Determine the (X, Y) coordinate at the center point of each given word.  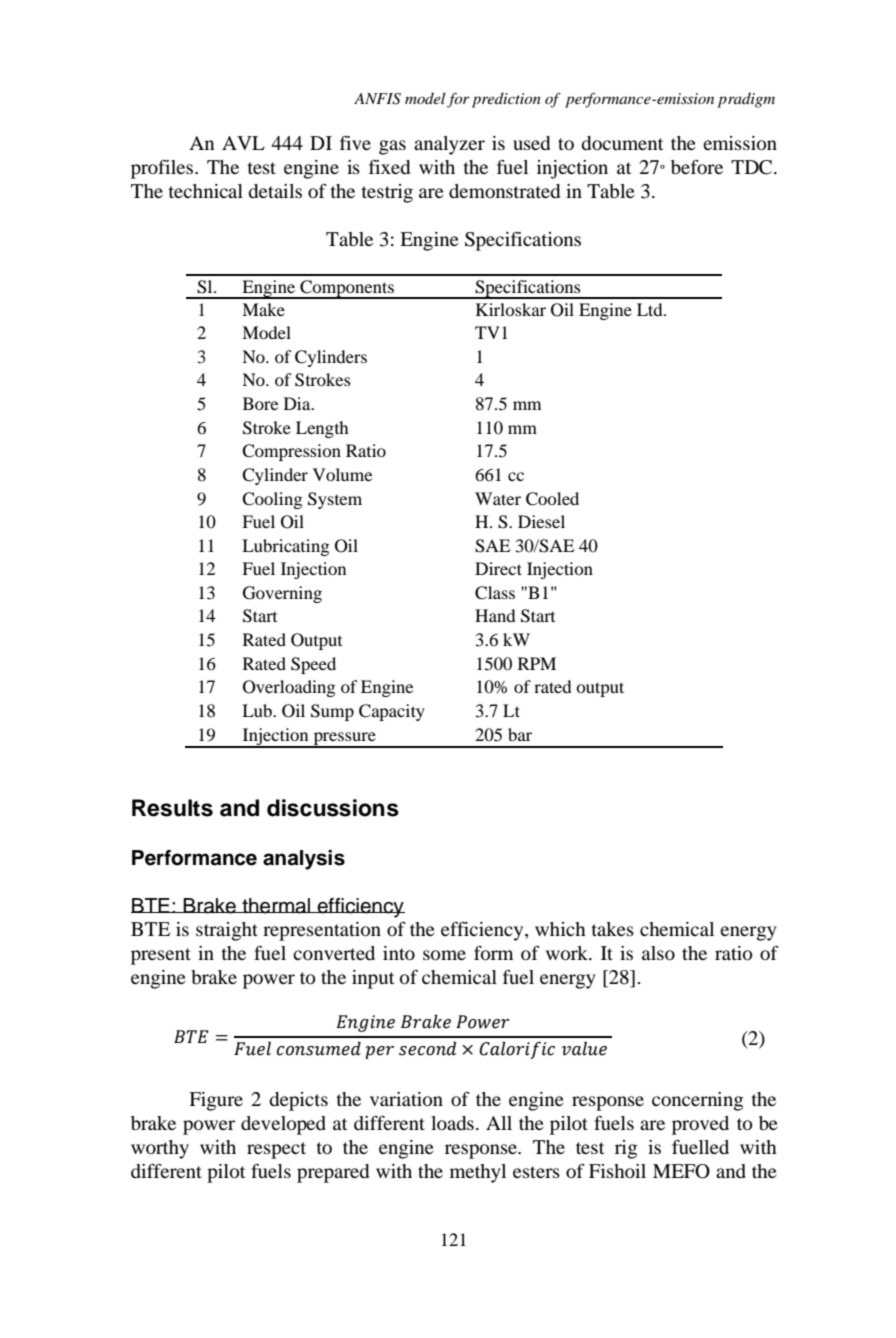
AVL (243, 143)
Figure (216, 1101)
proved (700, 1125)
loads (452, 1123)
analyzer (449, 145)
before (697, 167)
